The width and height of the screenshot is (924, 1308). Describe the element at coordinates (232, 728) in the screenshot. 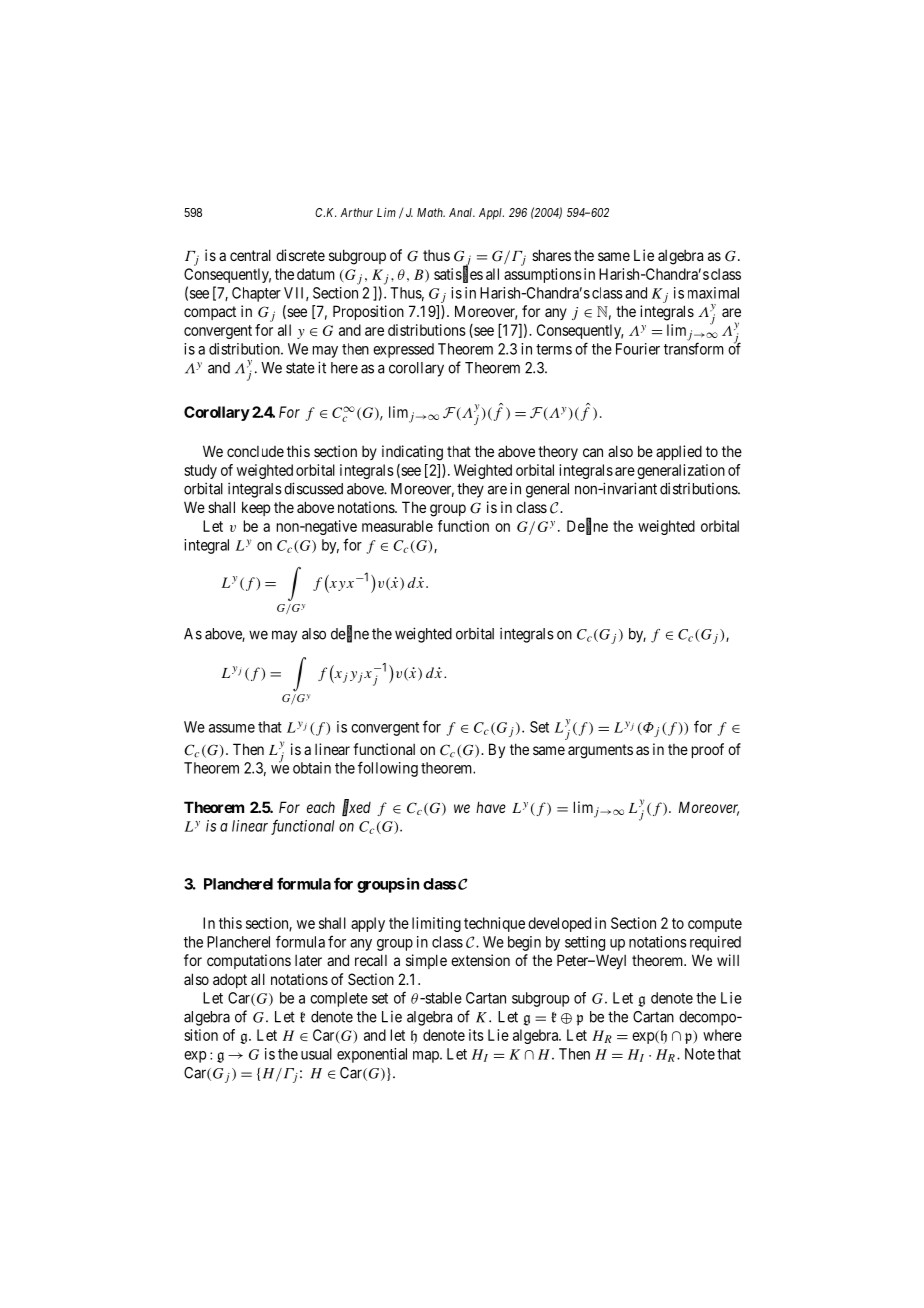

I see `assume` at that location.
